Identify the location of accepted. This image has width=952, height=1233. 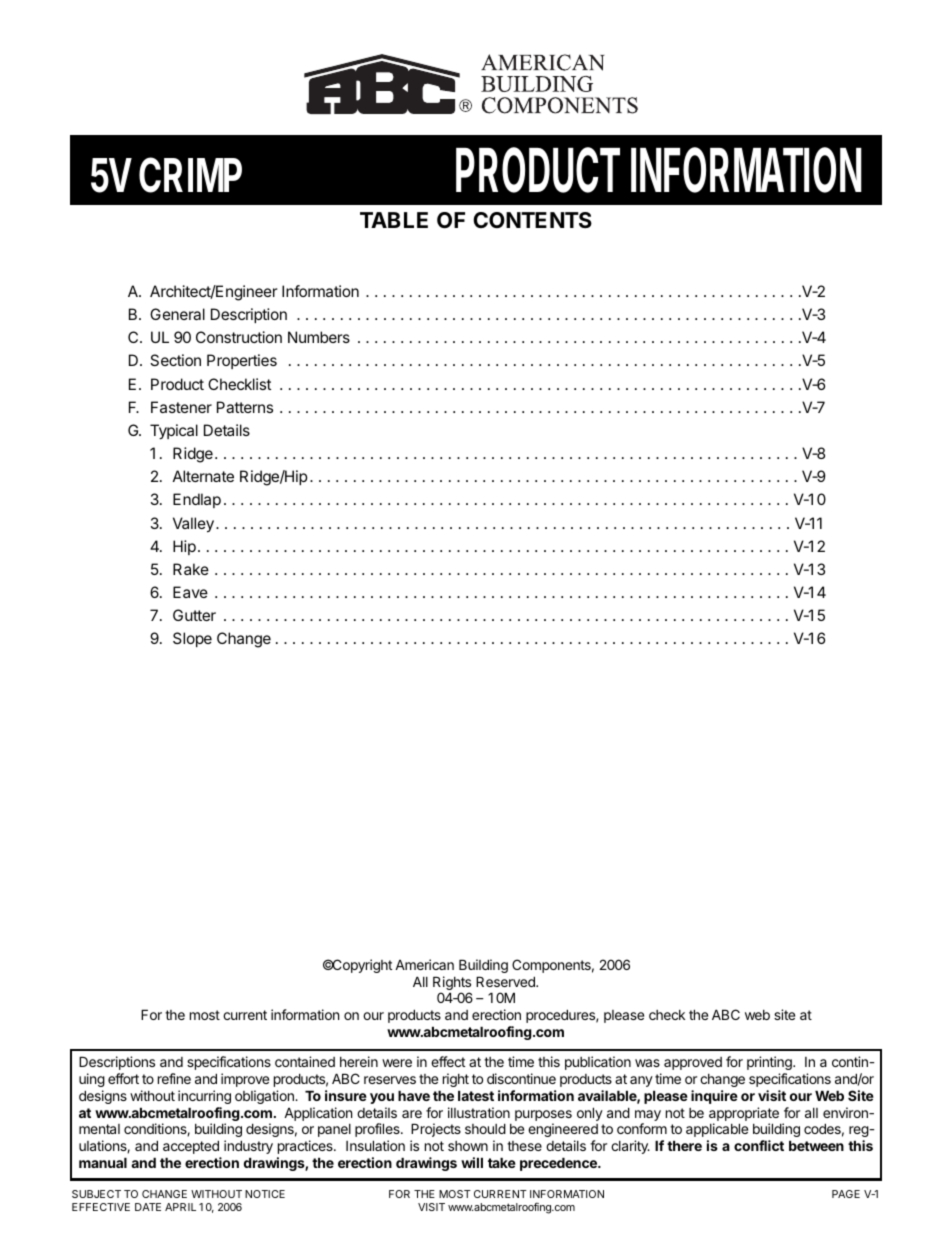
(191, 1147).
